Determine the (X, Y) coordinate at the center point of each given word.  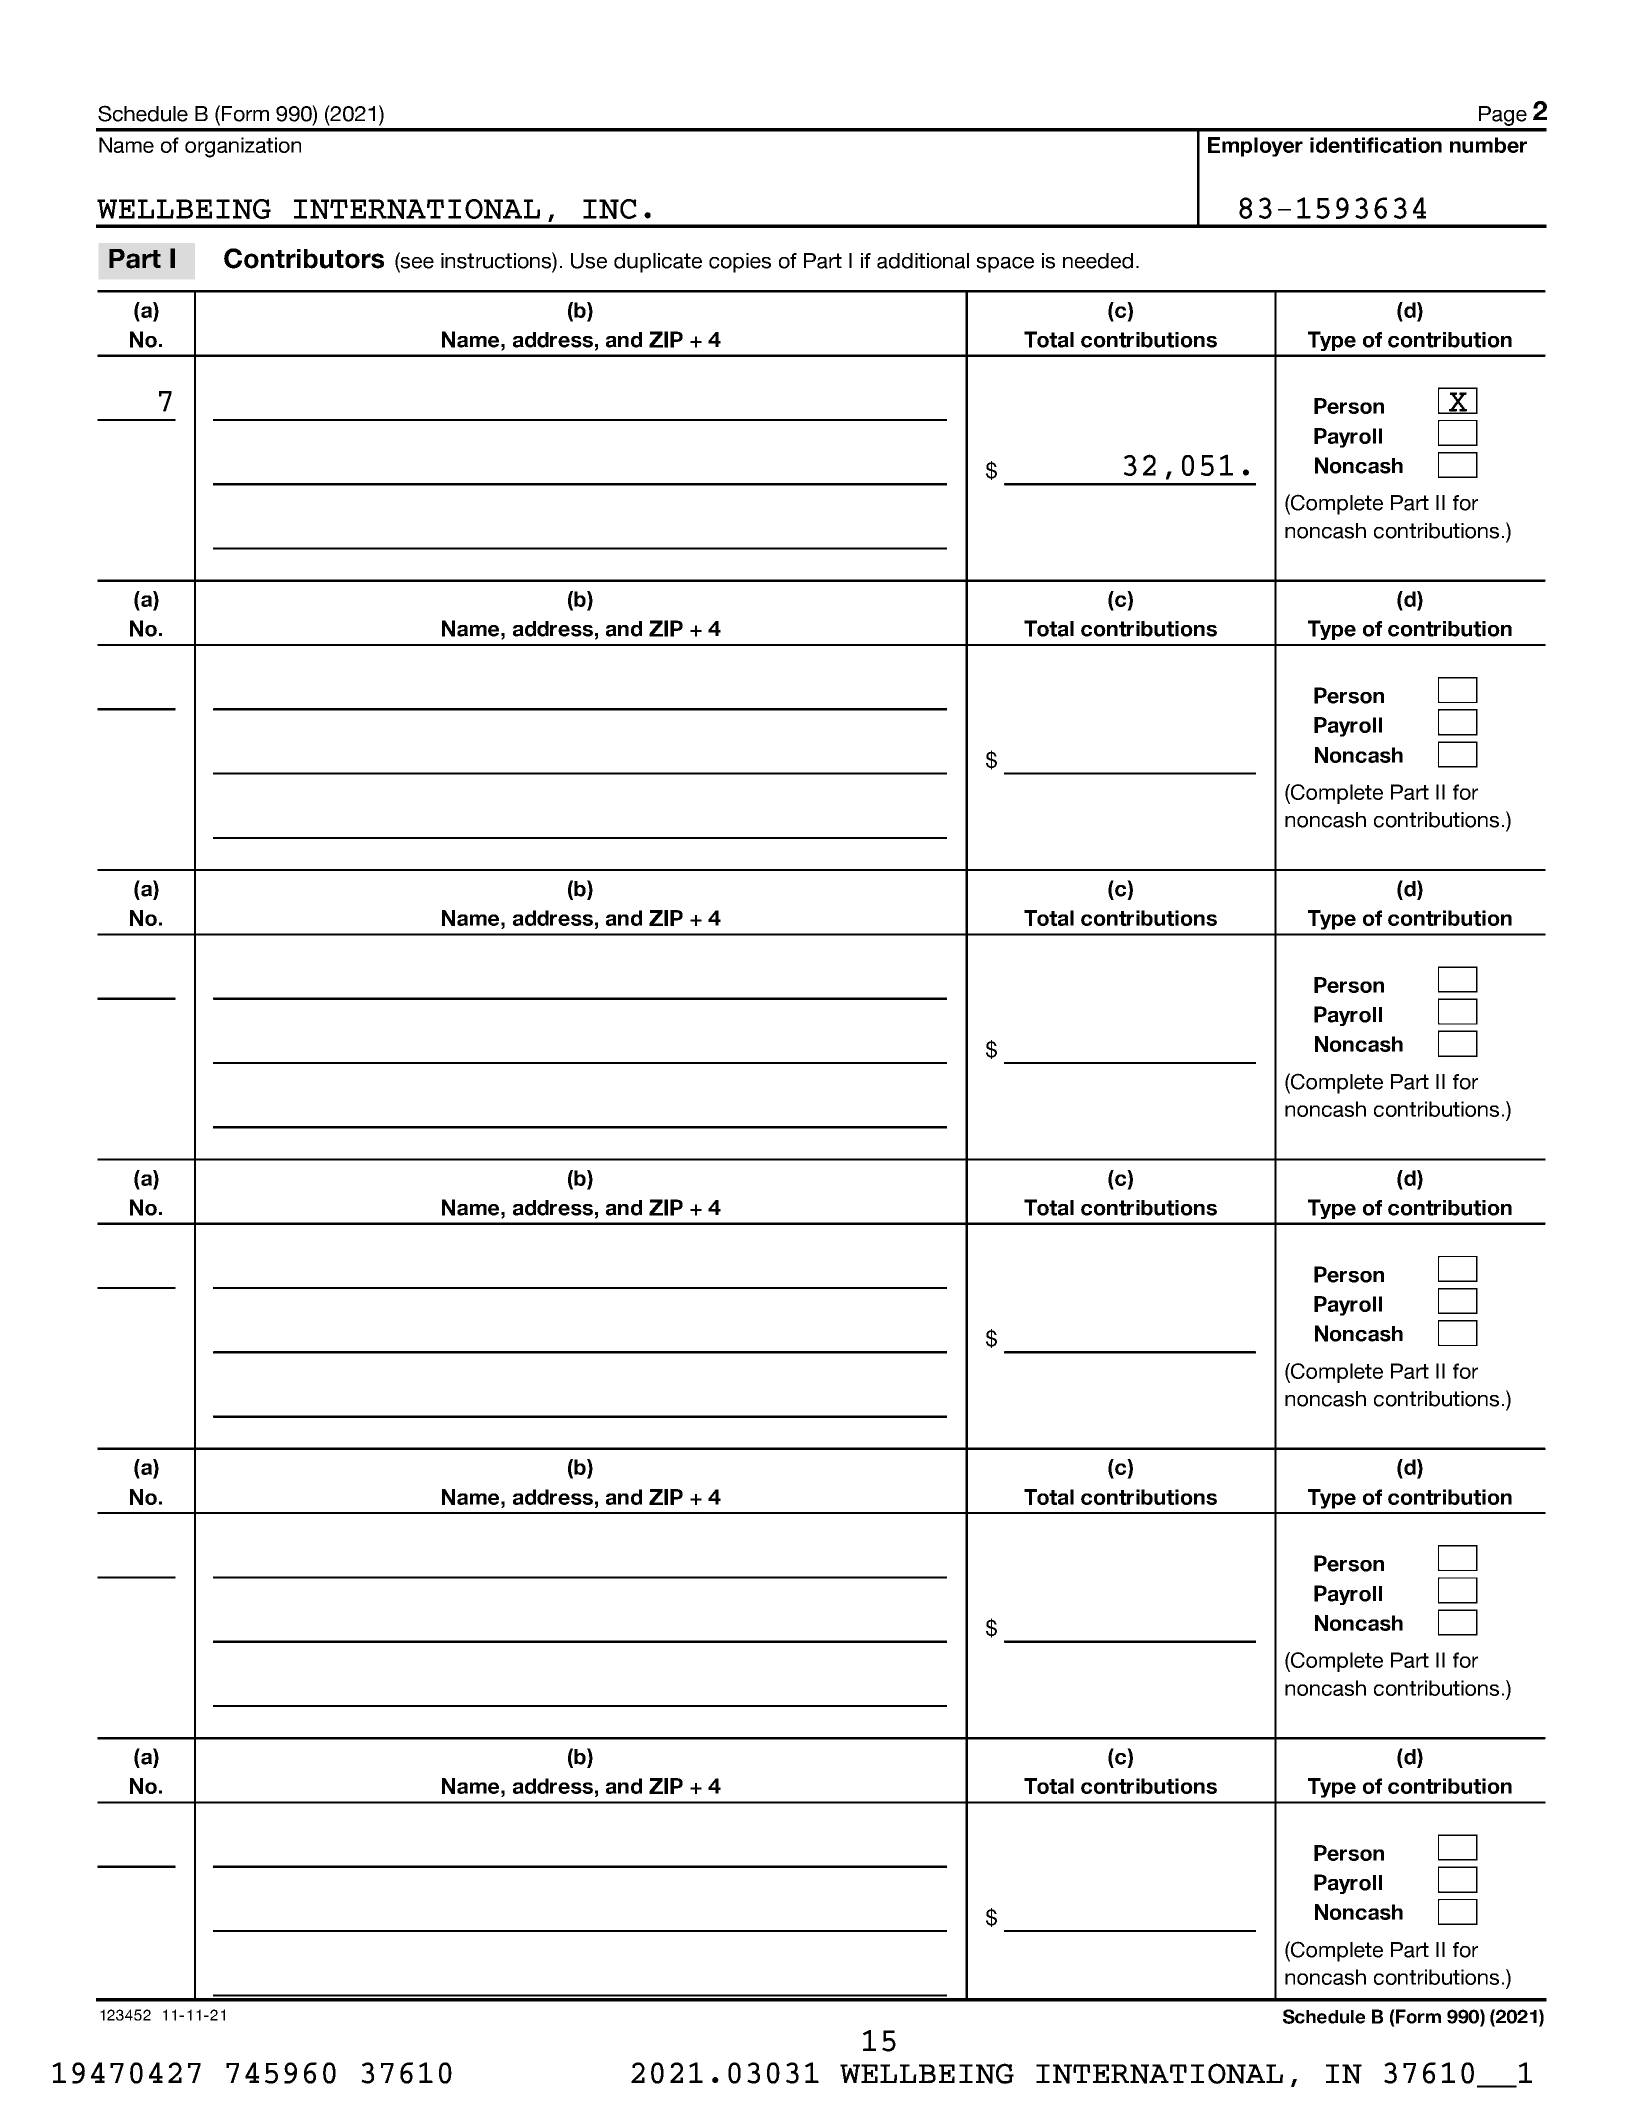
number (1488, 145)
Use (589, 261)
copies (740, 263)
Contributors (304, 258)
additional (923, 261)
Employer (1255, 147)
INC (610, 209)
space (1005, 265)
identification (1376, 145)
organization (243, 147)
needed (1098, 261)
